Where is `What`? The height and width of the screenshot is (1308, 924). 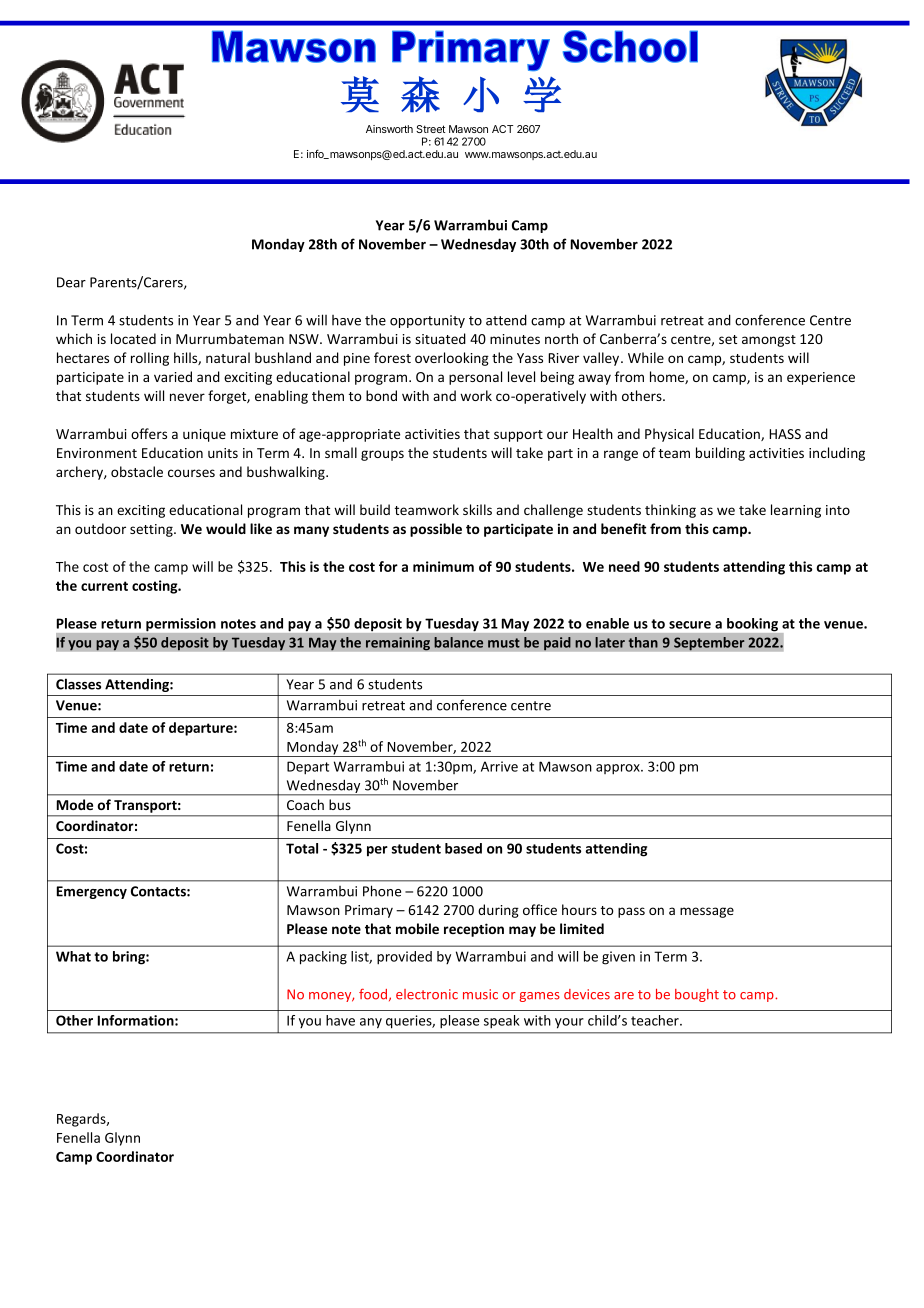
What is located at coordinates (73, 956).
